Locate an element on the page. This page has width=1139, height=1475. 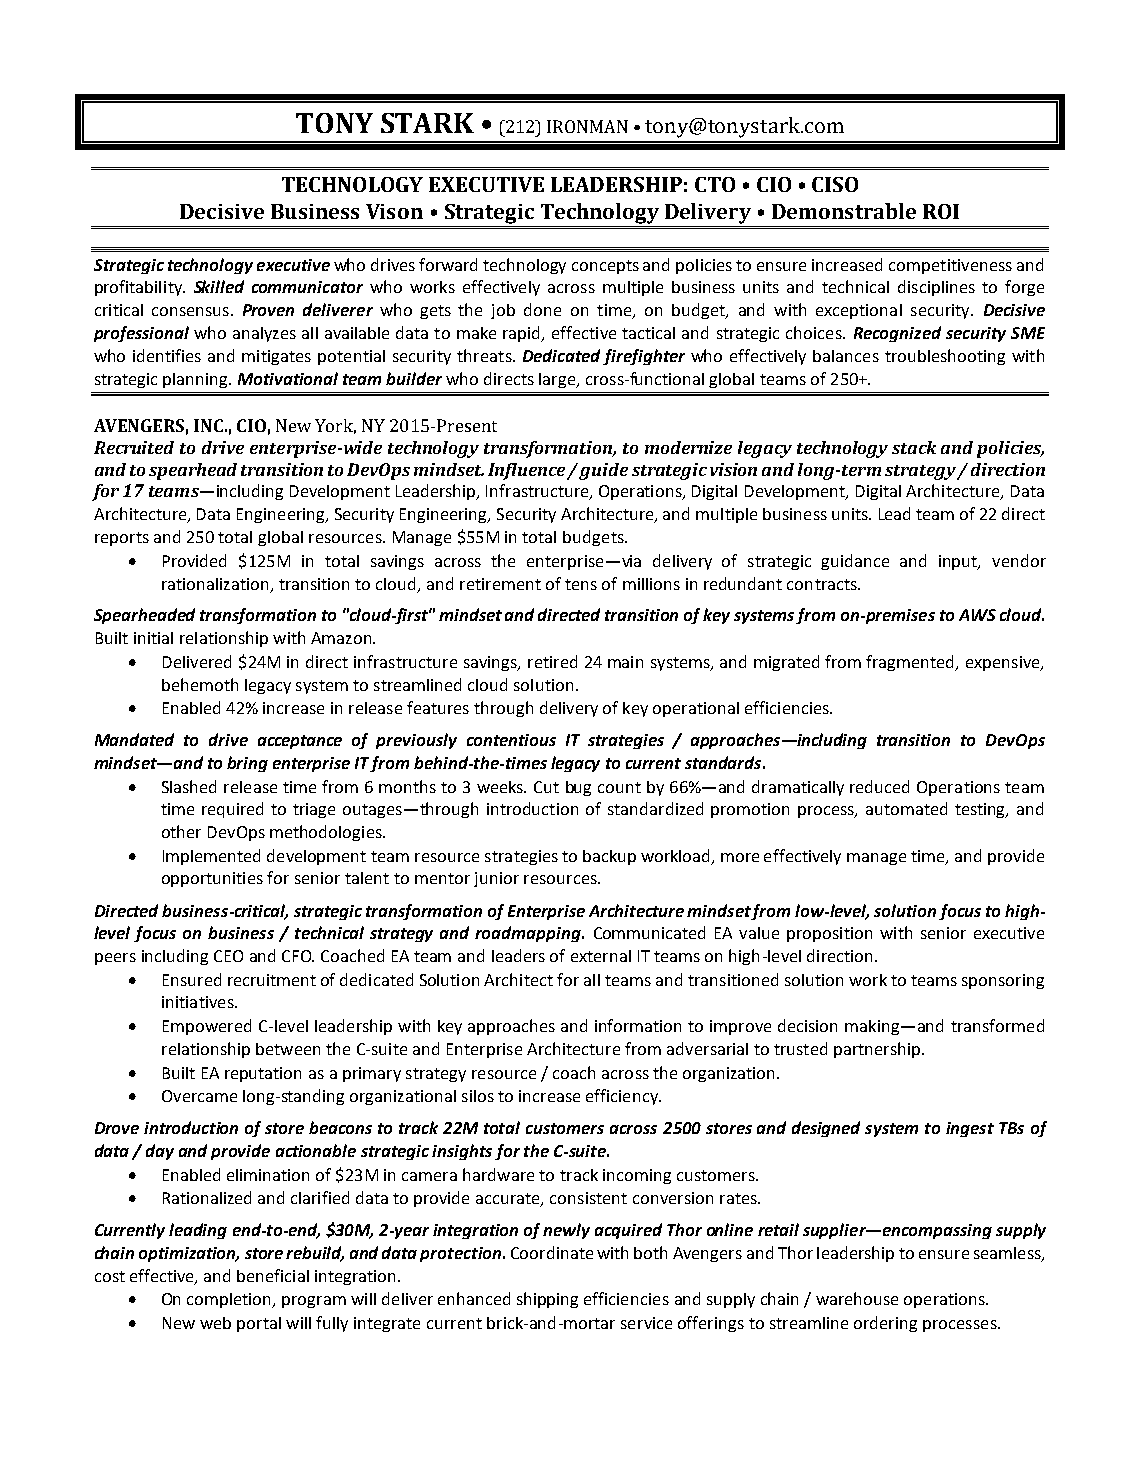
warehouse is located at coordinates (857, 1298).
